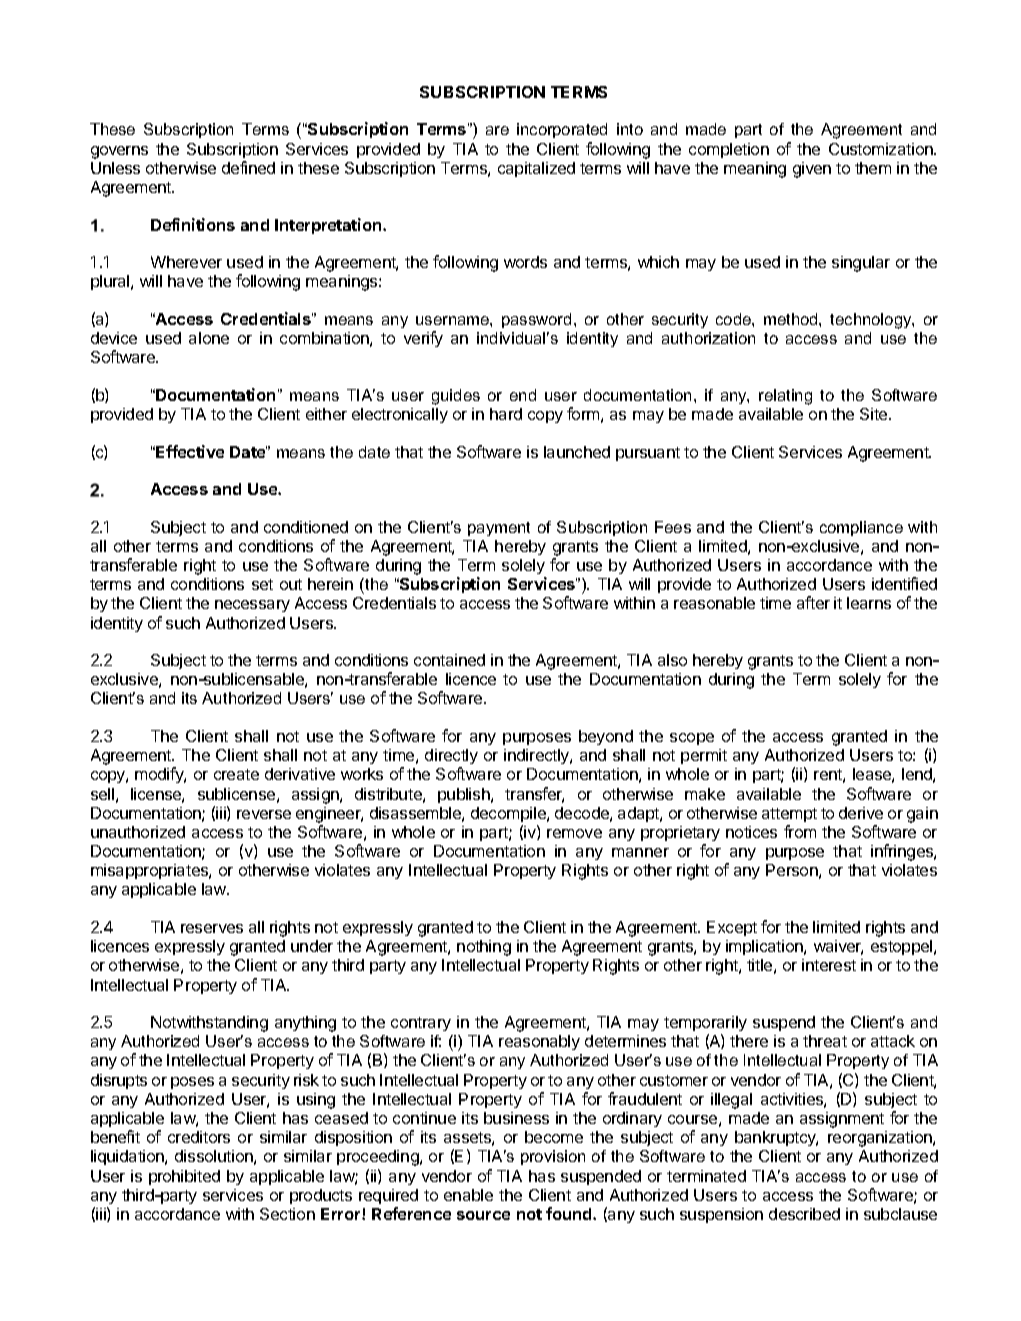 The width and height of the screenshot is (1021, 1321). I want to click on given, so click(812, 170).
